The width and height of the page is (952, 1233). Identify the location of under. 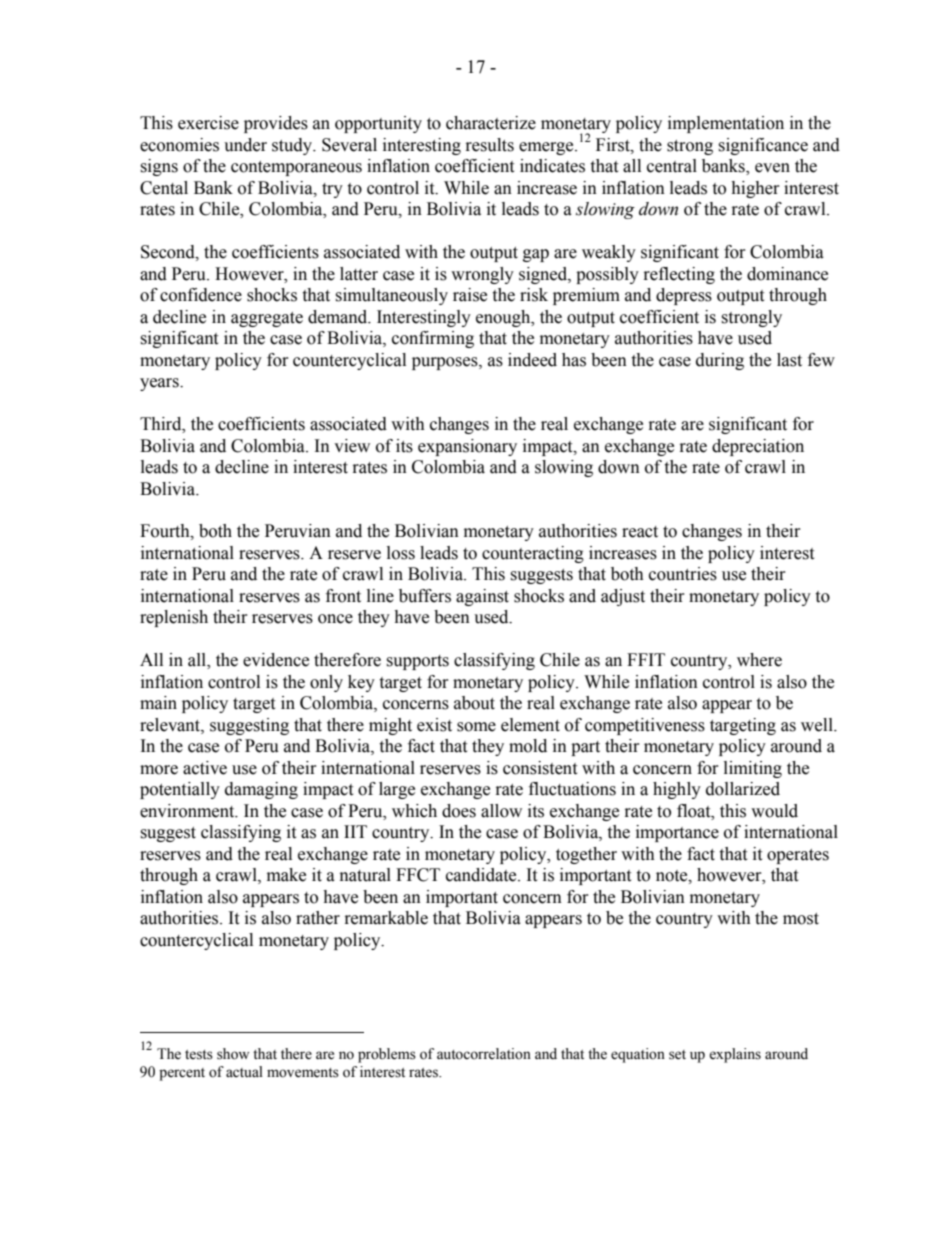
(245, 145).
